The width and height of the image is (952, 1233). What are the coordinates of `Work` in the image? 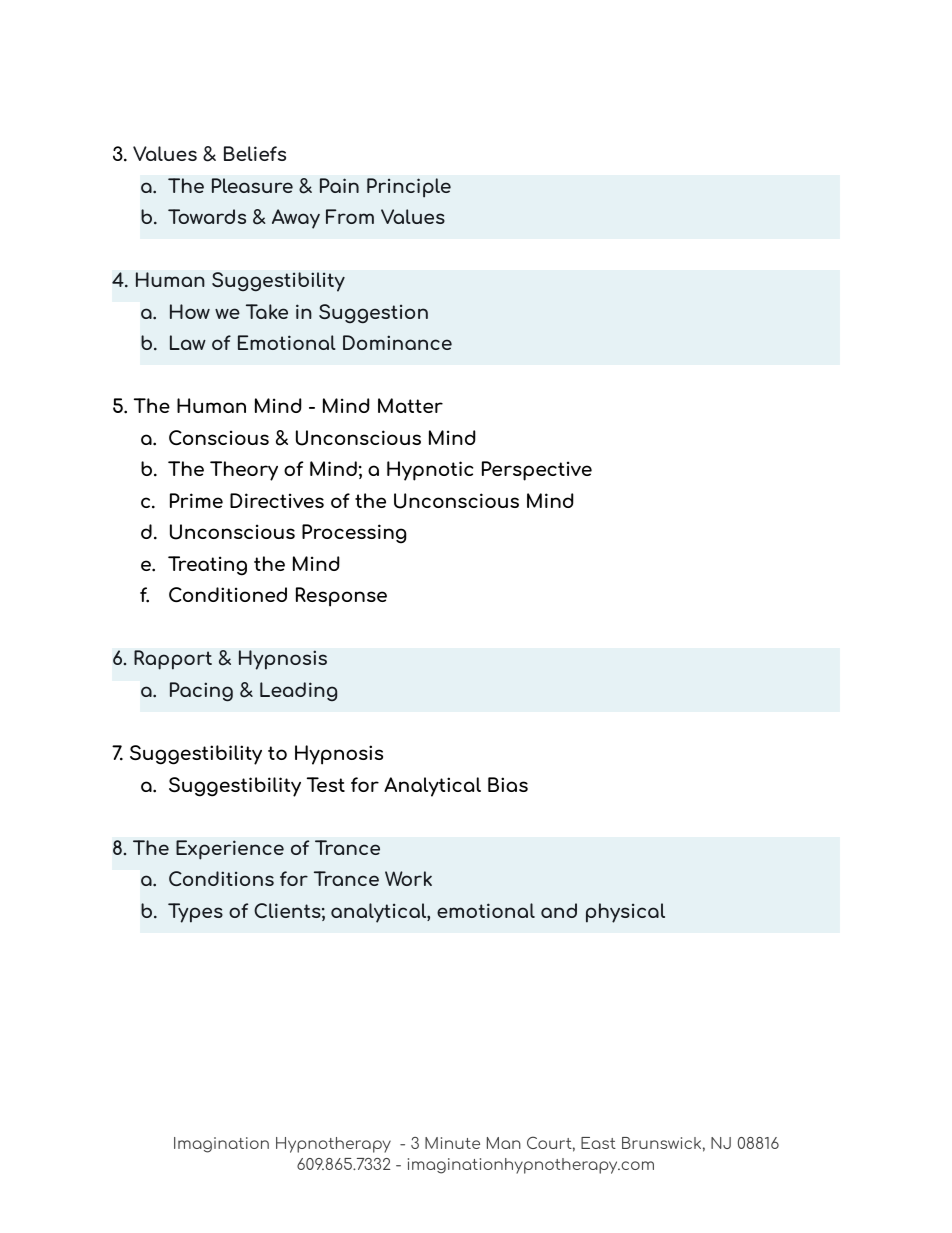 It's located at (408, 878).
